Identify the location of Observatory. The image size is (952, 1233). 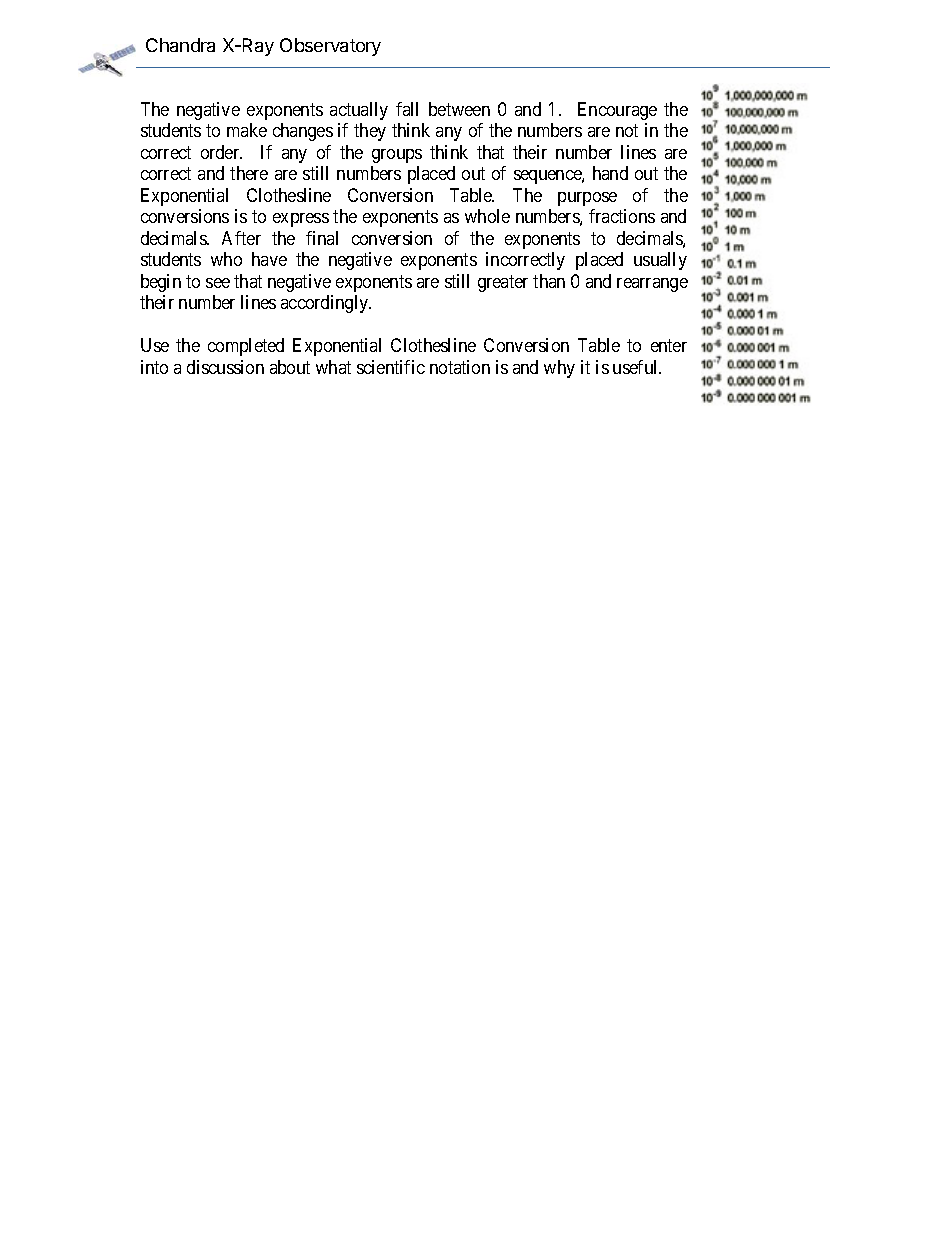
(330, 47).
